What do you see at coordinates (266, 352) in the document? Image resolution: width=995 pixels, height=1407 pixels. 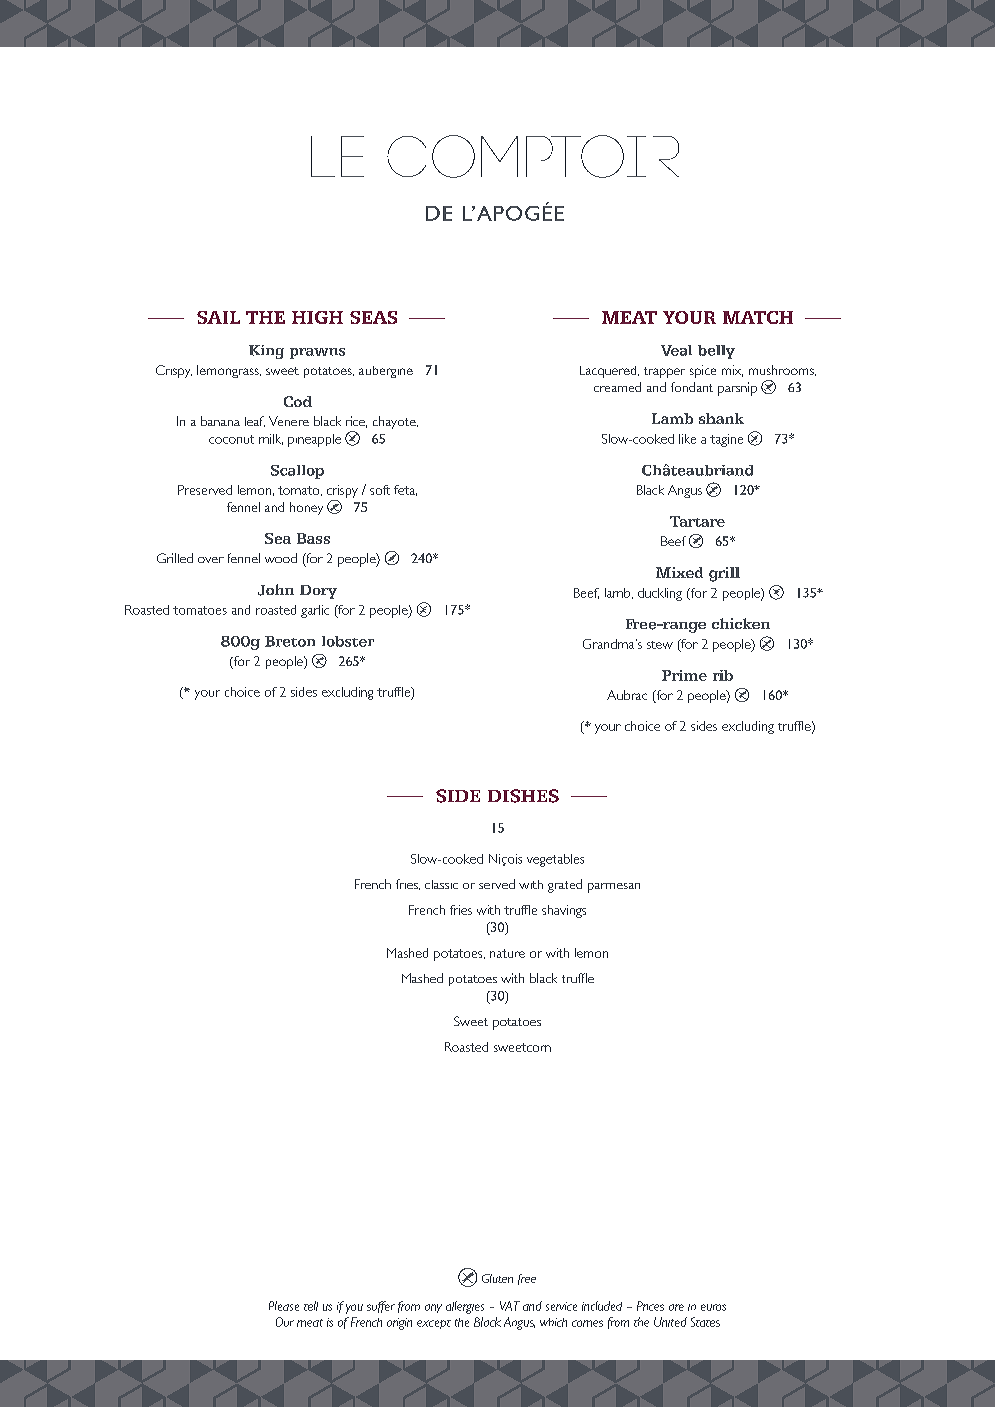 I see `King` at bounding box center [266, 352].
